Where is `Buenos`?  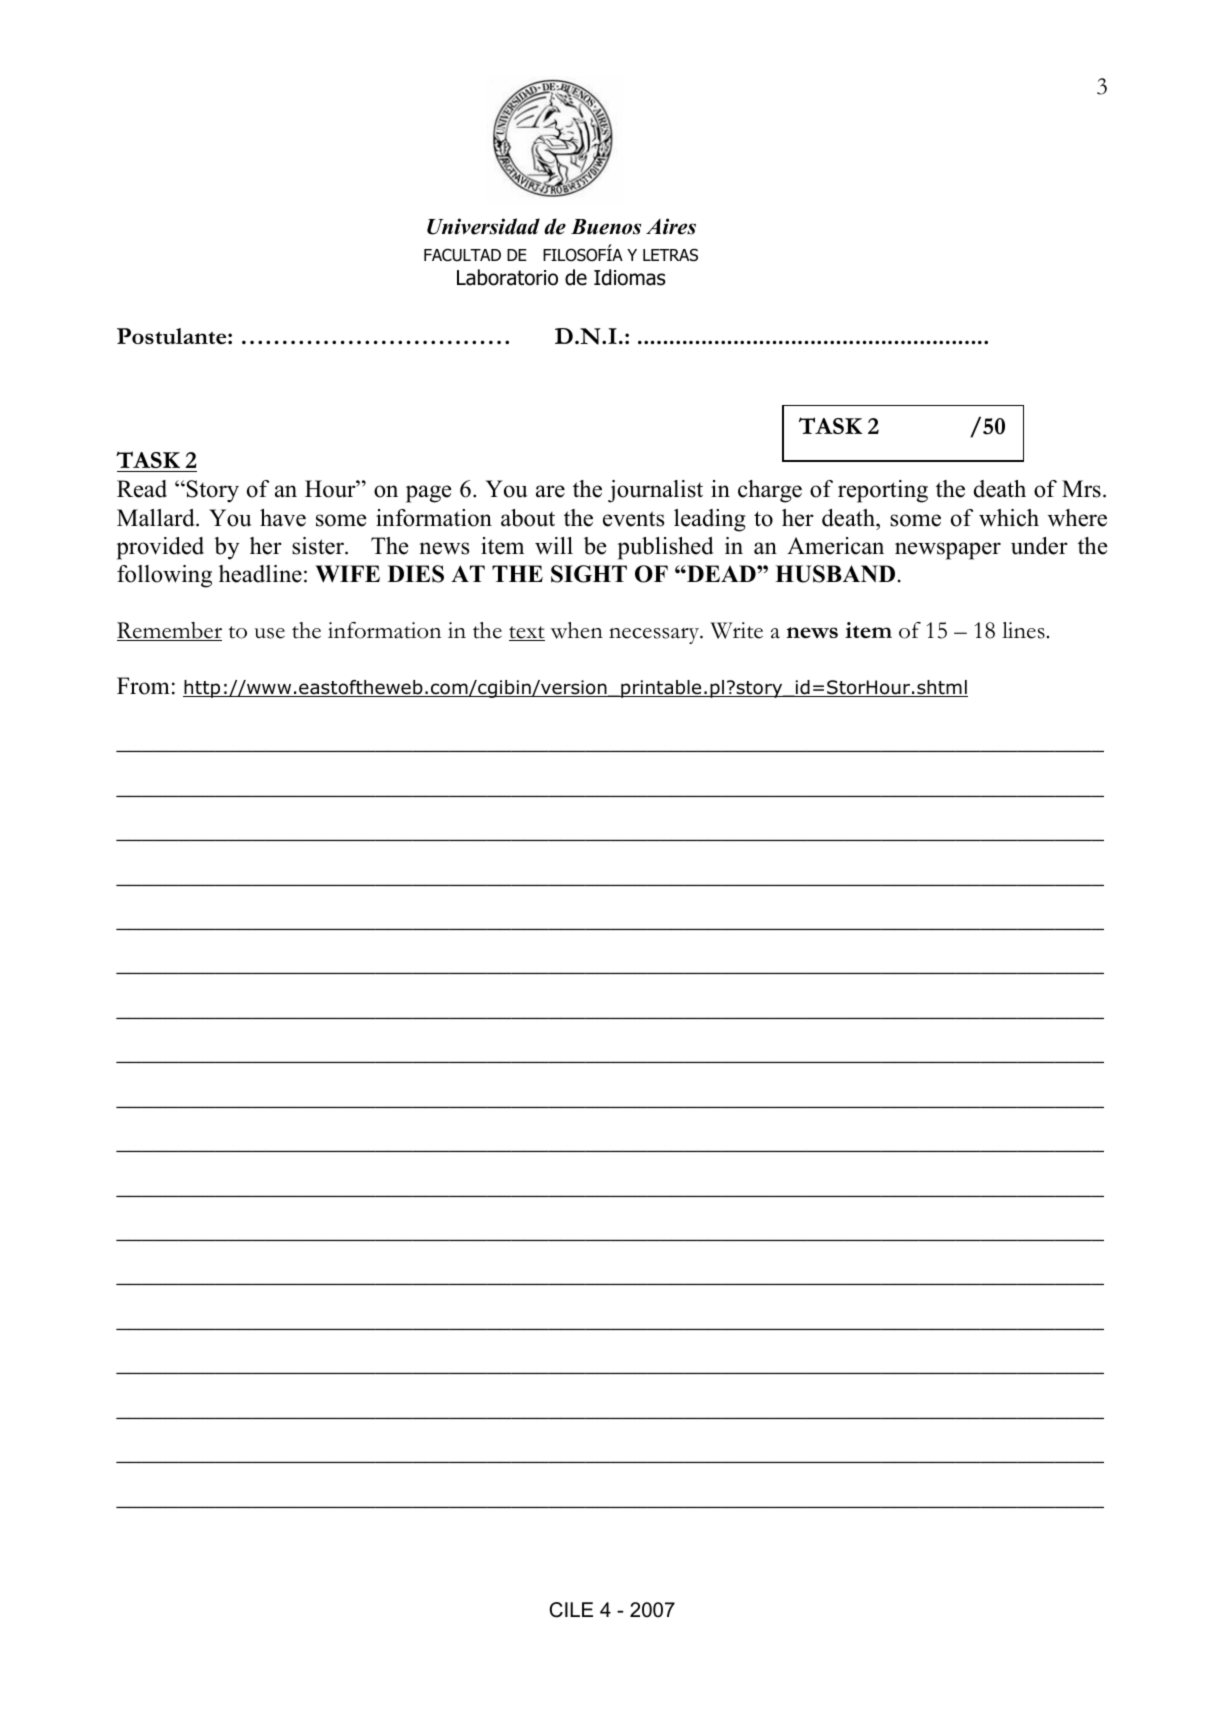 Buenos is located at coordinates (606, 227).
